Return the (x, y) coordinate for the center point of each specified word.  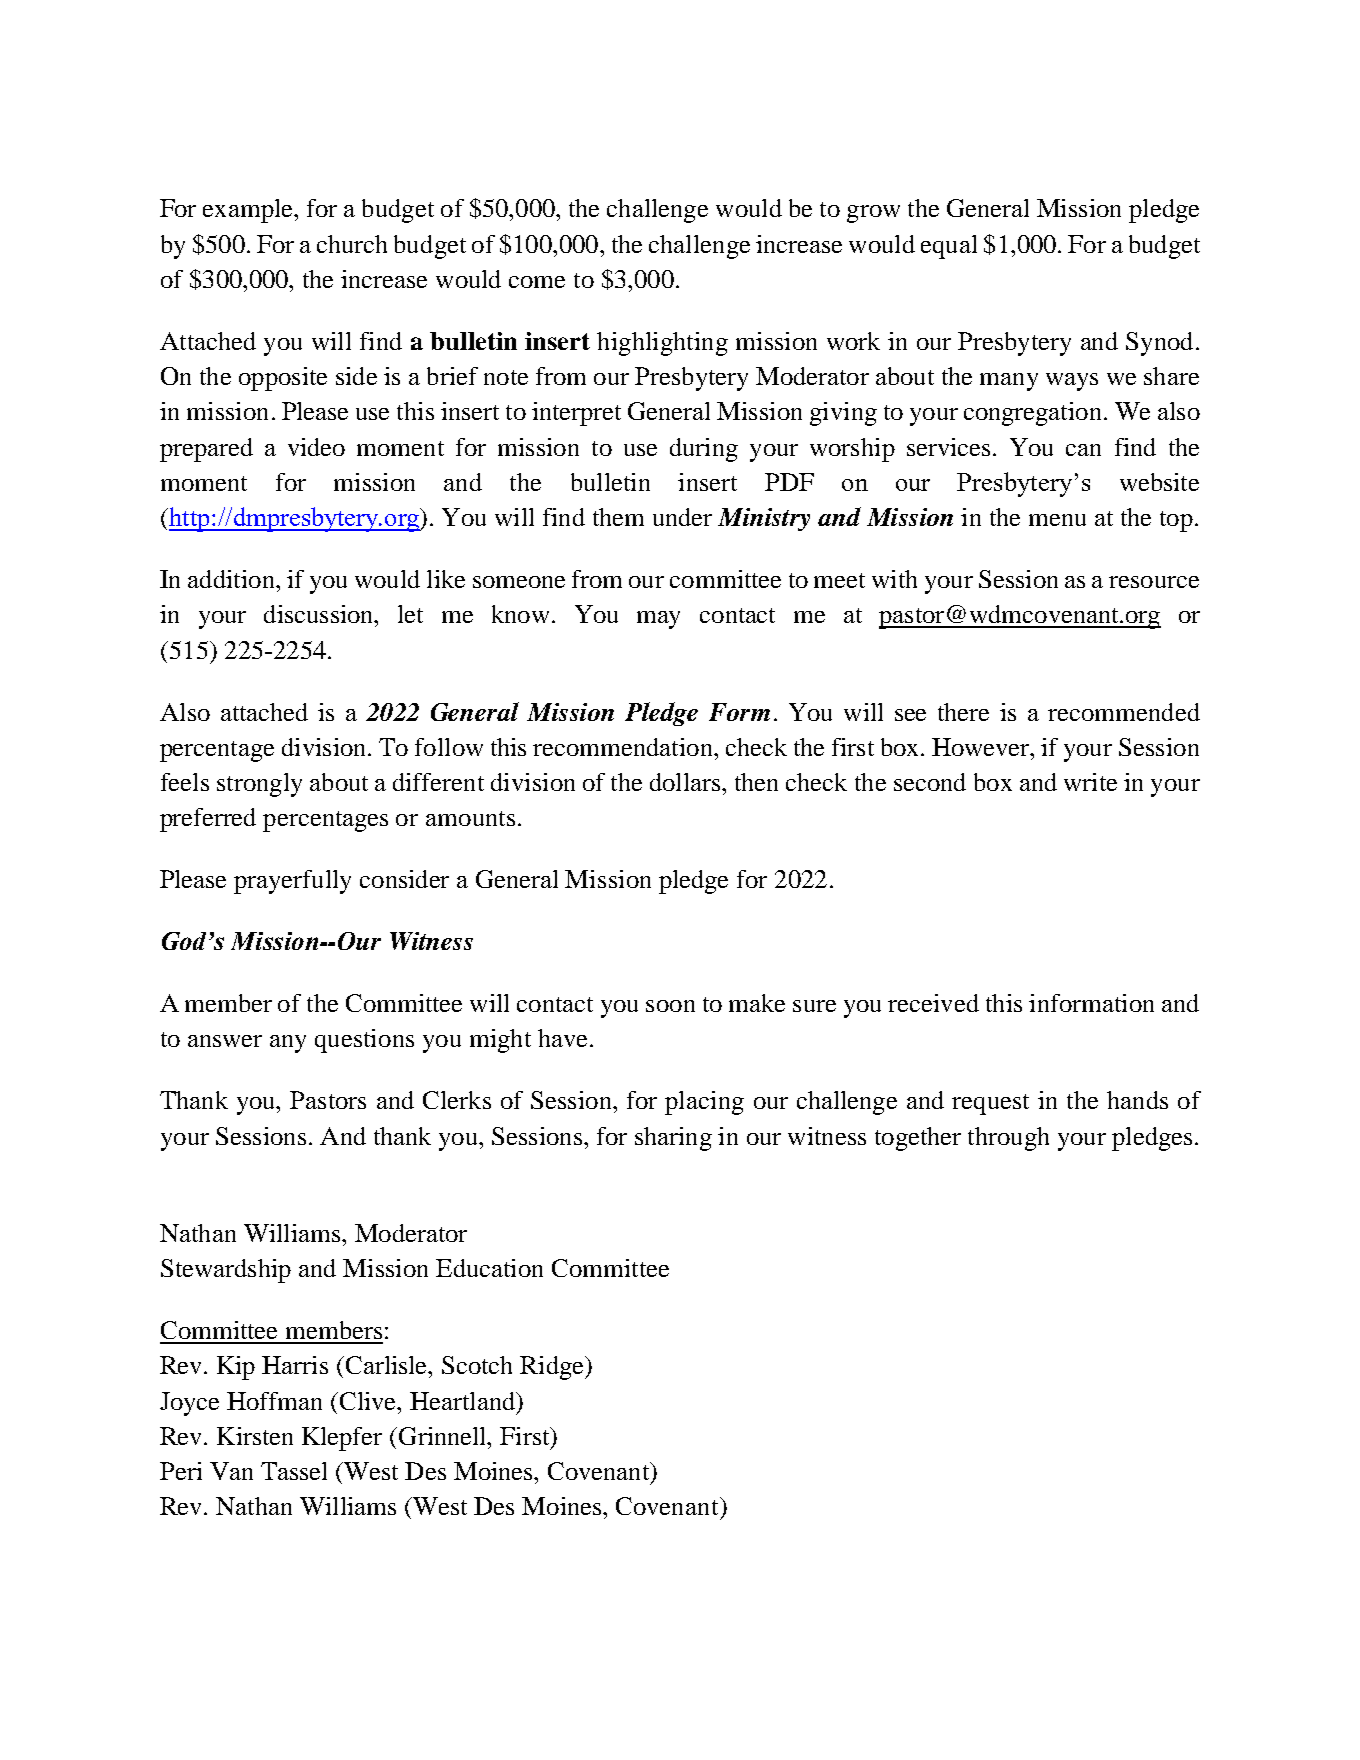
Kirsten (255, 1436)
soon (670, 1006)
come (537, 282)
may (658, 620)
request (990, 1104)
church (352, 244)
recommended (1124, 712)
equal (949, 247)
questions (364, 1041)
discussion (320, 614)
